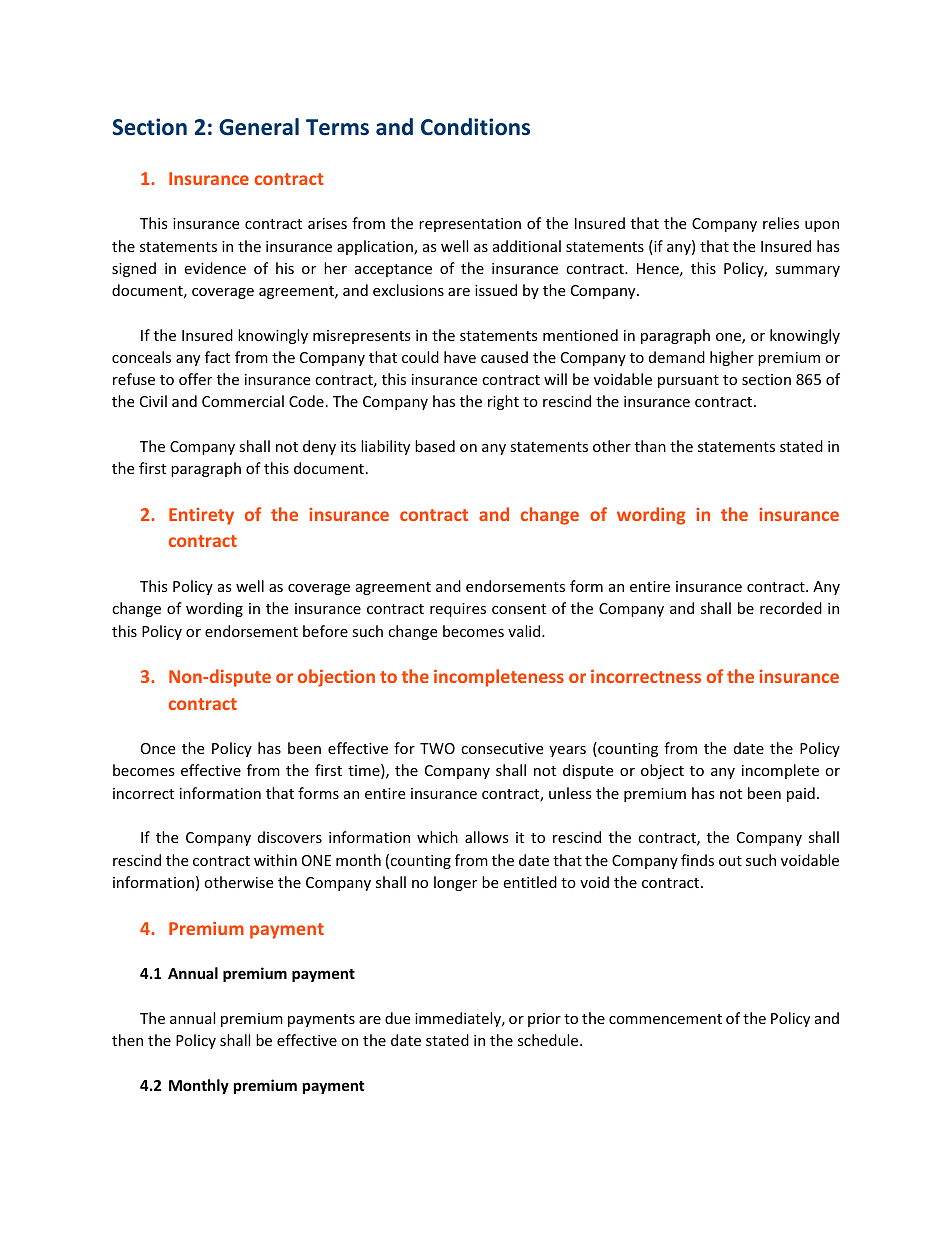 The width and height of the screenshot is (952, 1233). I want to click on consecutive, so click(502, 748).
